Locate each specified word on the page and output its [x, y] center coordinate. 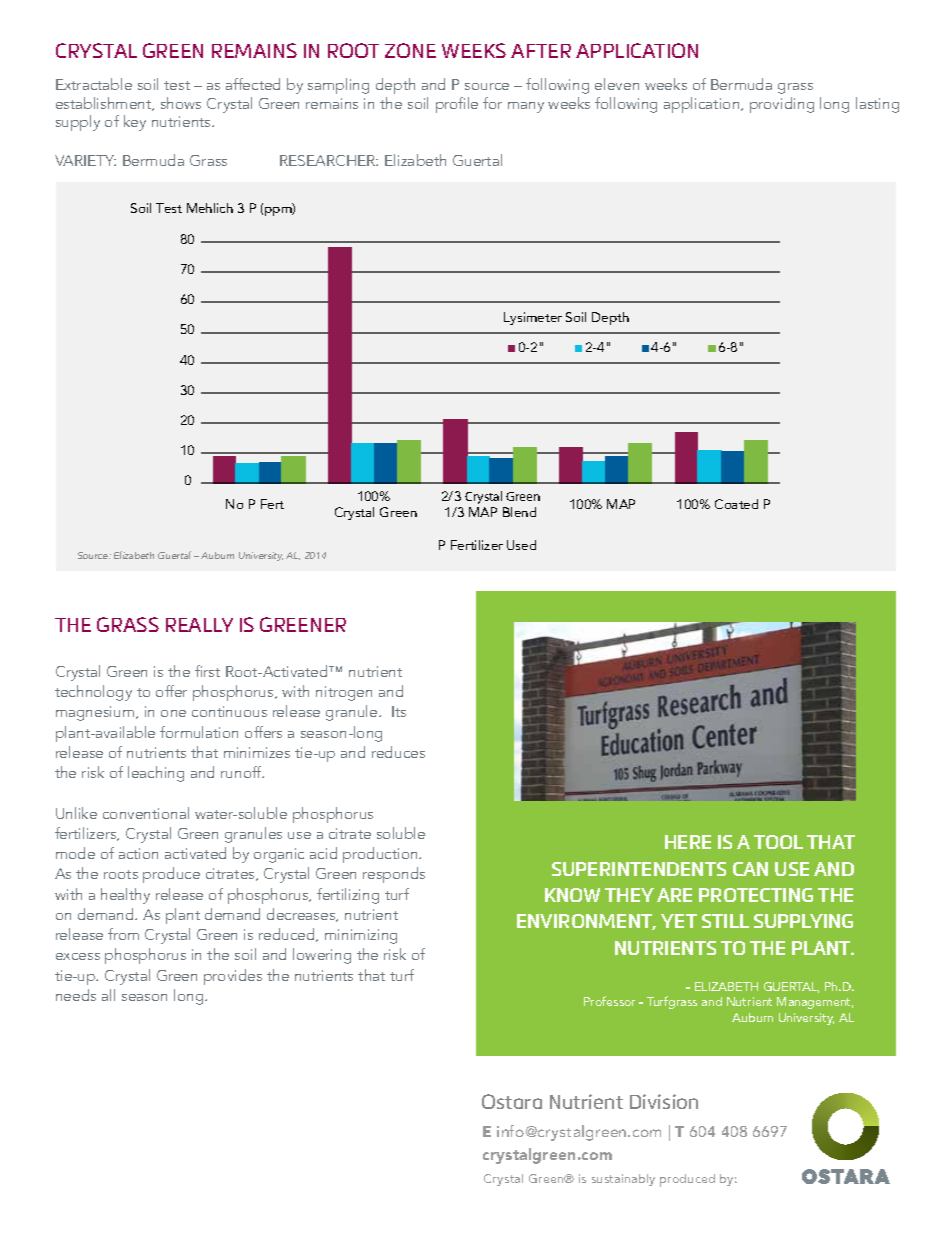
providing [782, 105]
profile [457, 105]
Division [664, 1101]
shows [181, 103]
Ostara [512, 1101]
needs [76, 995]
